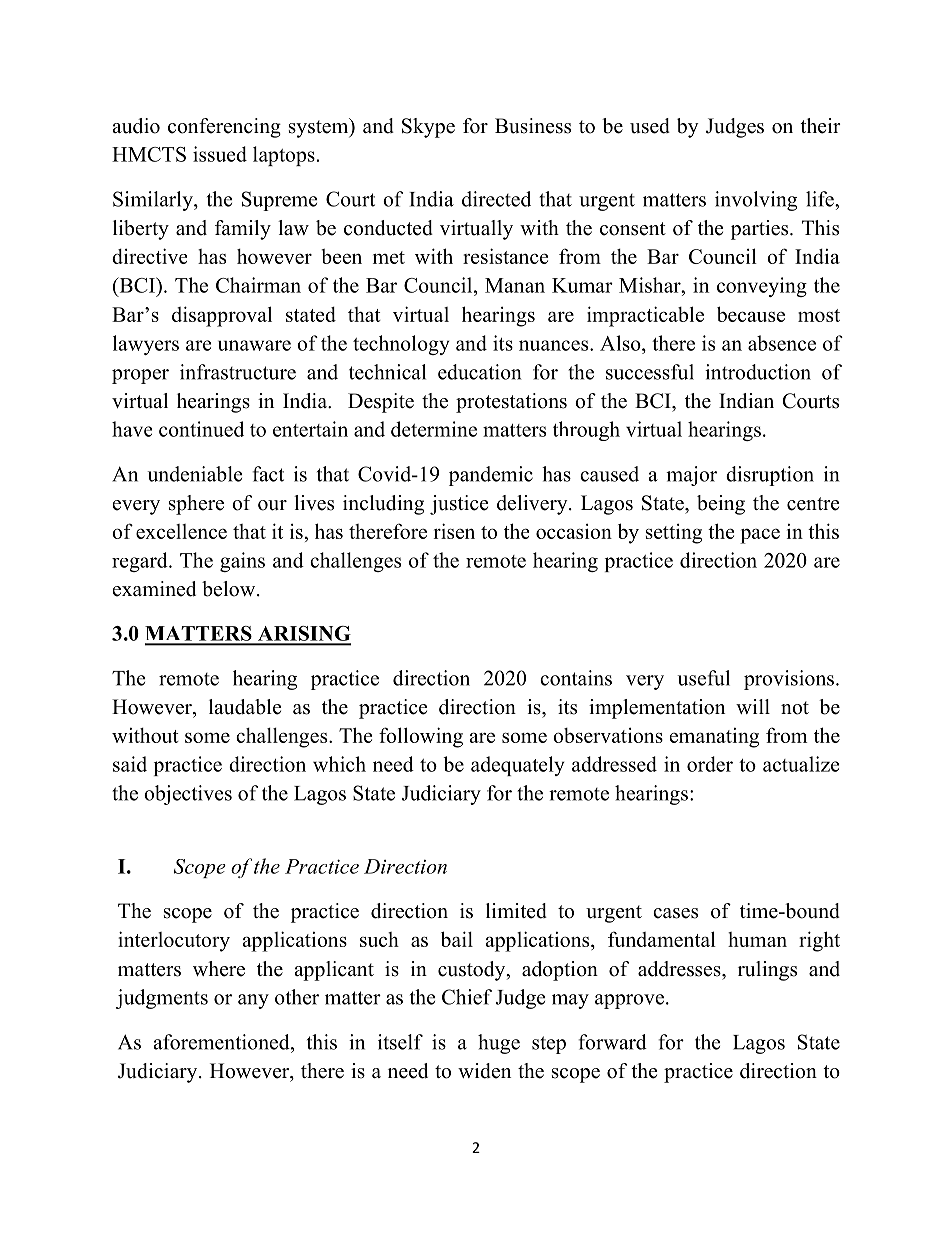 The height and width of the page is (1233, 952). I want to click on adequately, so click(518, 766).
